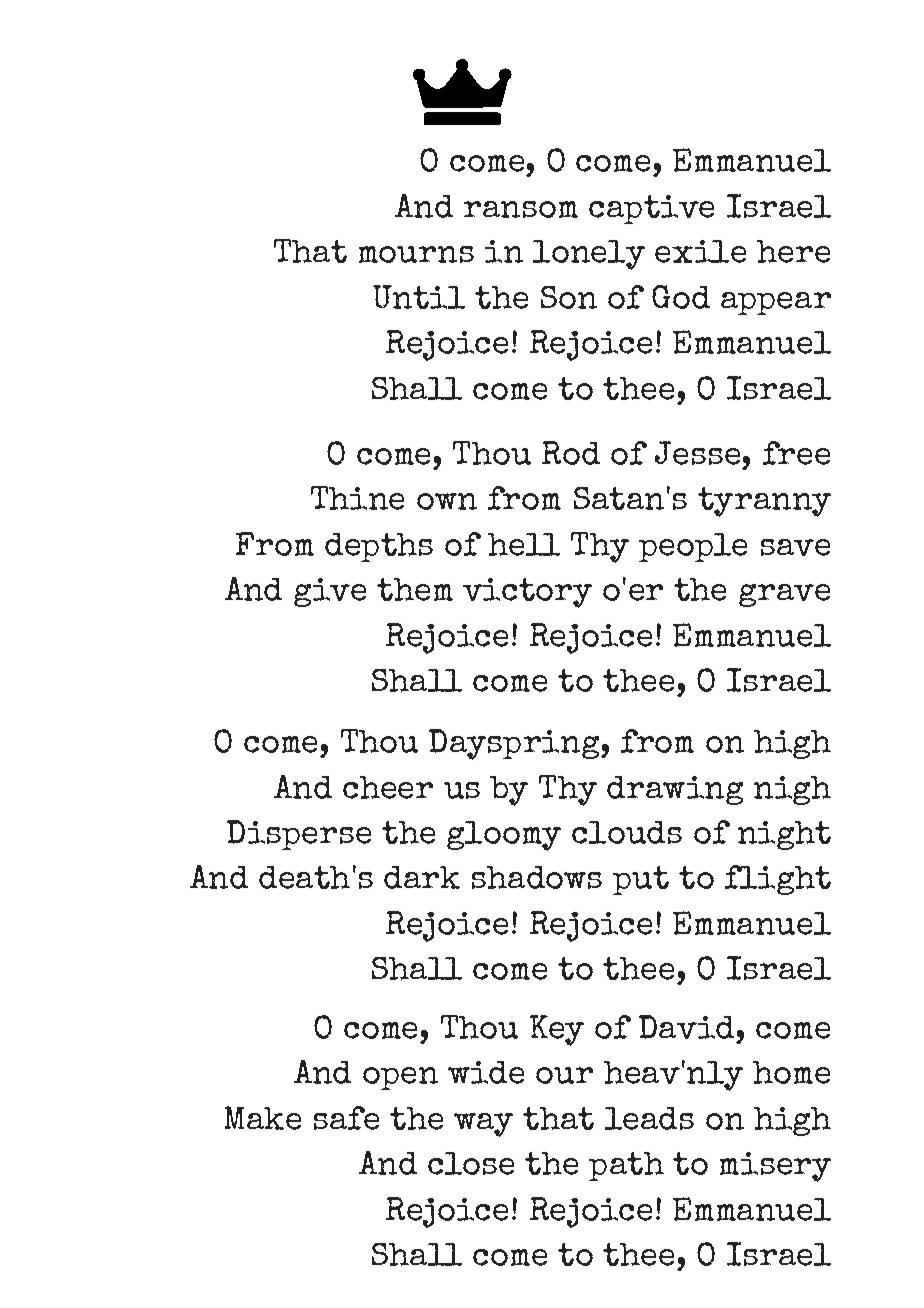  Describe the element at coordinates (416, 254) in the screenshot. I see `mourns` at that location.
